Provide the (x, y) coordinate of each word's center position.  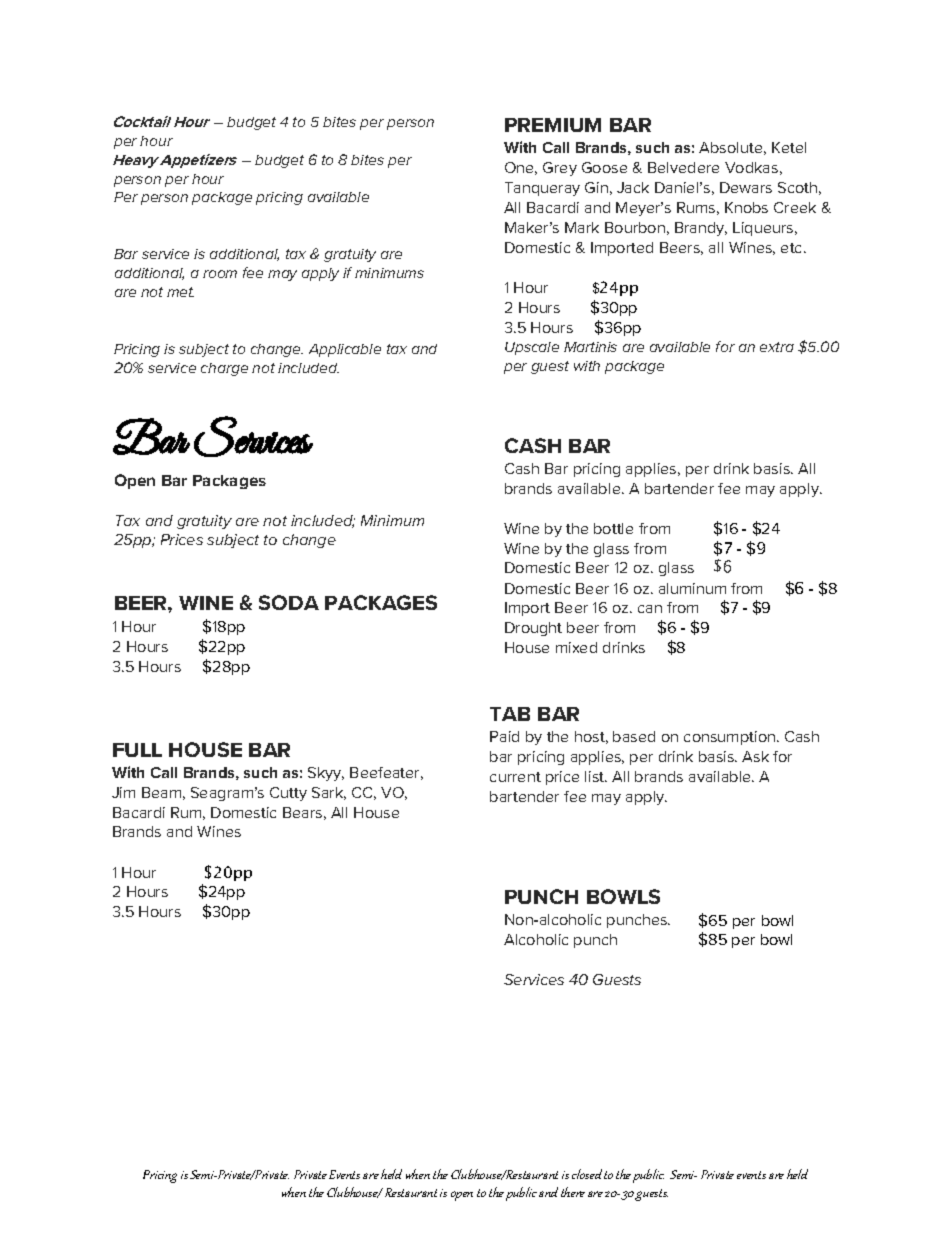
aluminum (692, 588)
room (220, 274)
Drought (533, 629)
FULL (137, 750)
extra (777, 347)
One (521, 168)
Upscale (532, 348)
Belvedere (683, 167)
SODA (289, 602)
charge (224, 369)
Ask (755, 756)
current (515, 777)
